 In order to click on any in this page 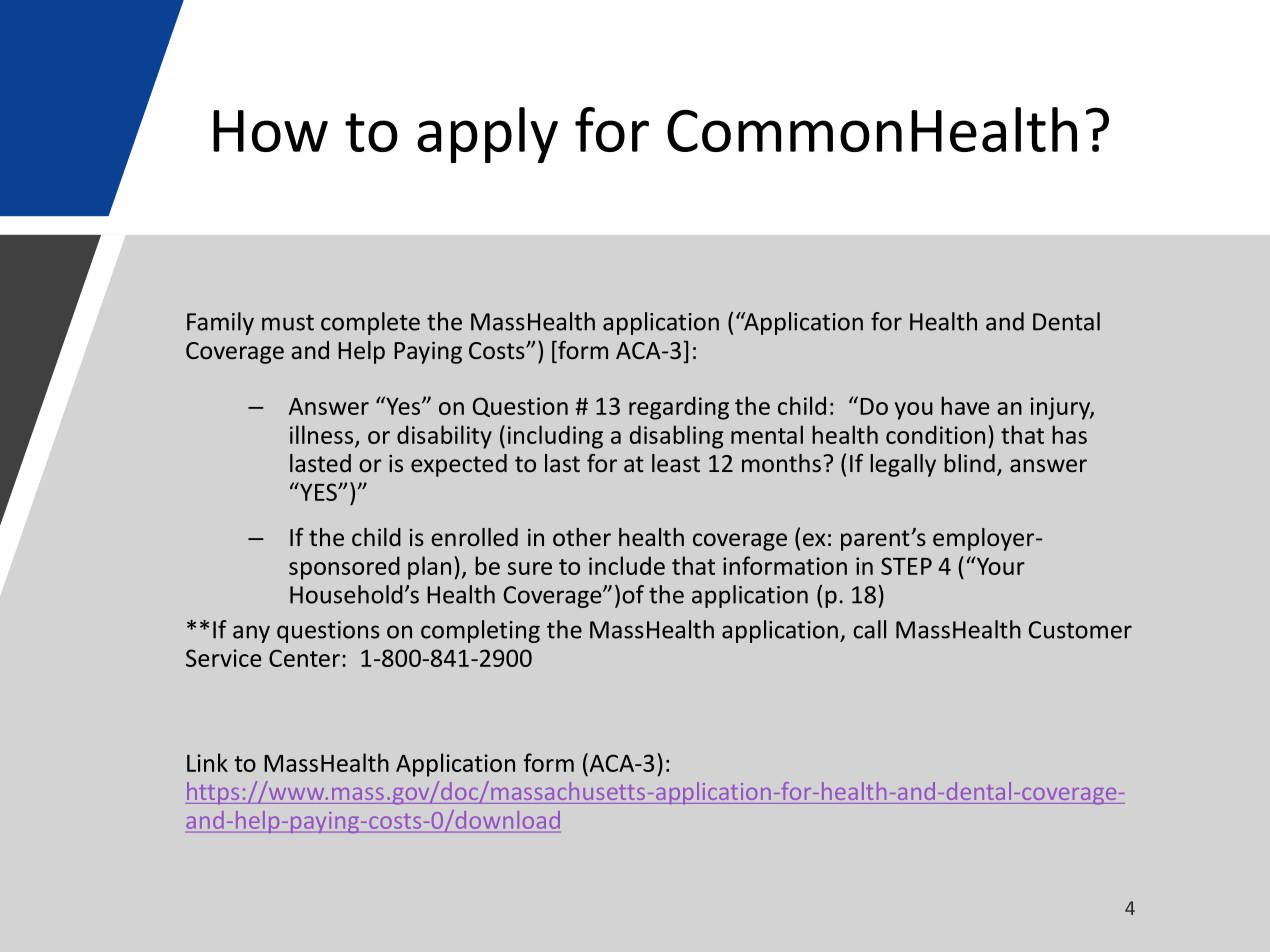, I will do `click(251, 634)`.
